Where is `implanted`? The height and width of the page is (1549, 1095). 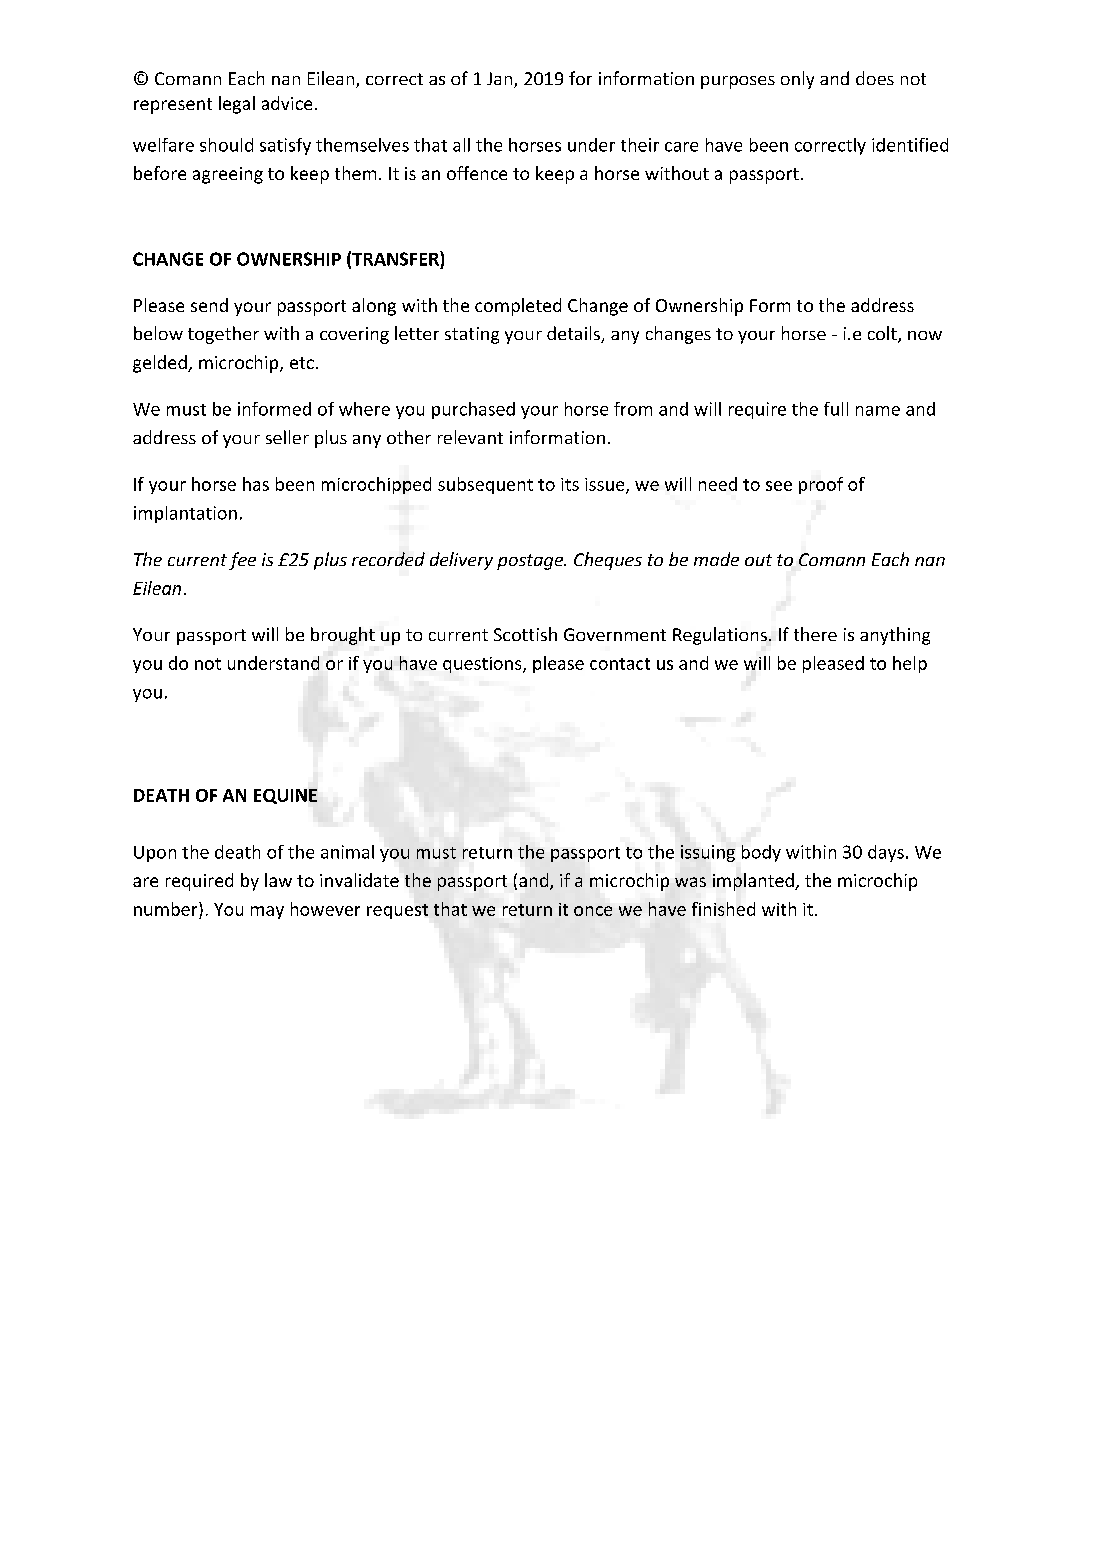 implanted is located at coordinates (754, 882).
